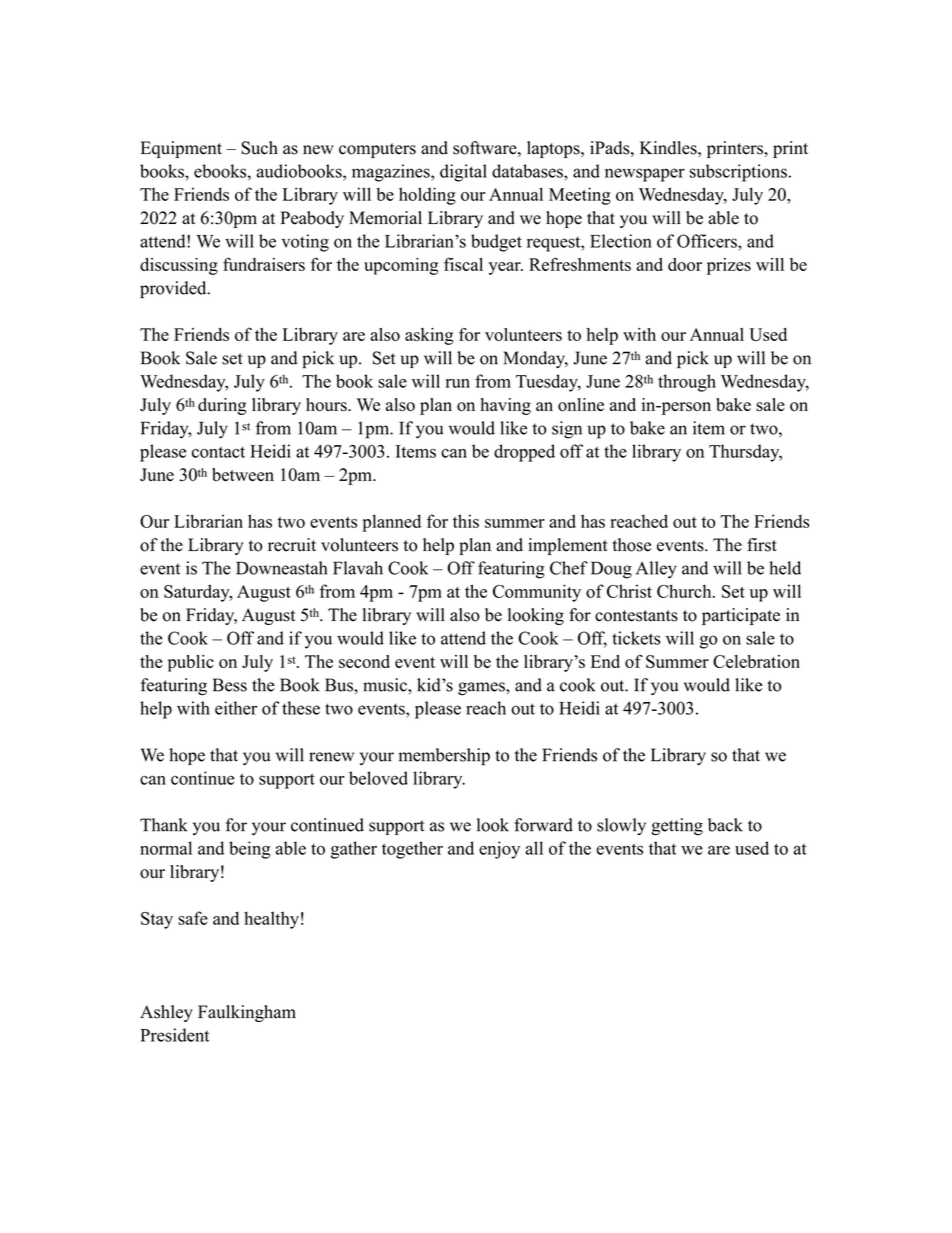 This screenshot has height=1233, width=952. Describe the element at coordinates (463, 173) in the screenshot. I see `digital` at that location.
